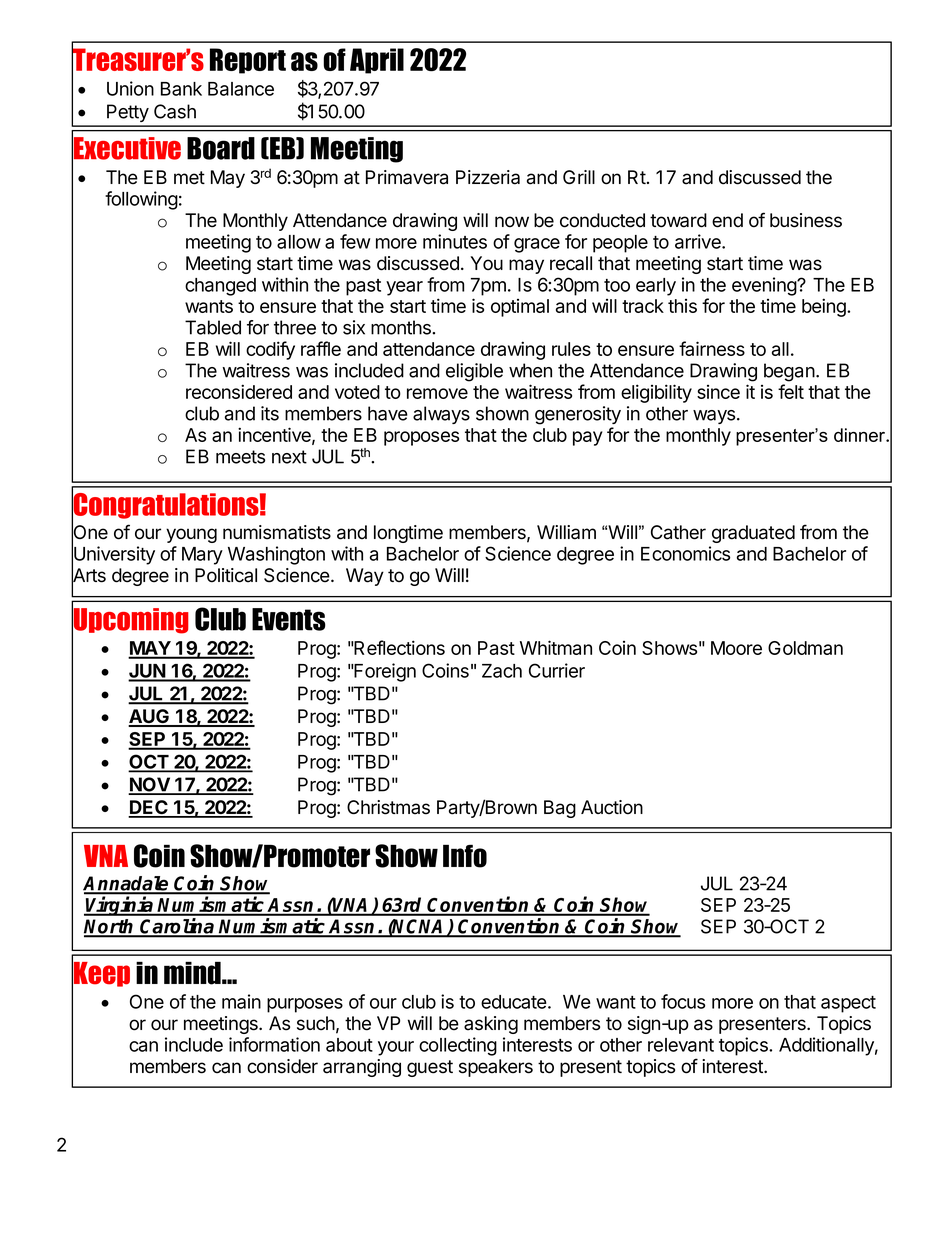 The image size is (952, 1233). Describe the element at coordinates (241, 1001) in the screenshot. I see `main` at that location.
